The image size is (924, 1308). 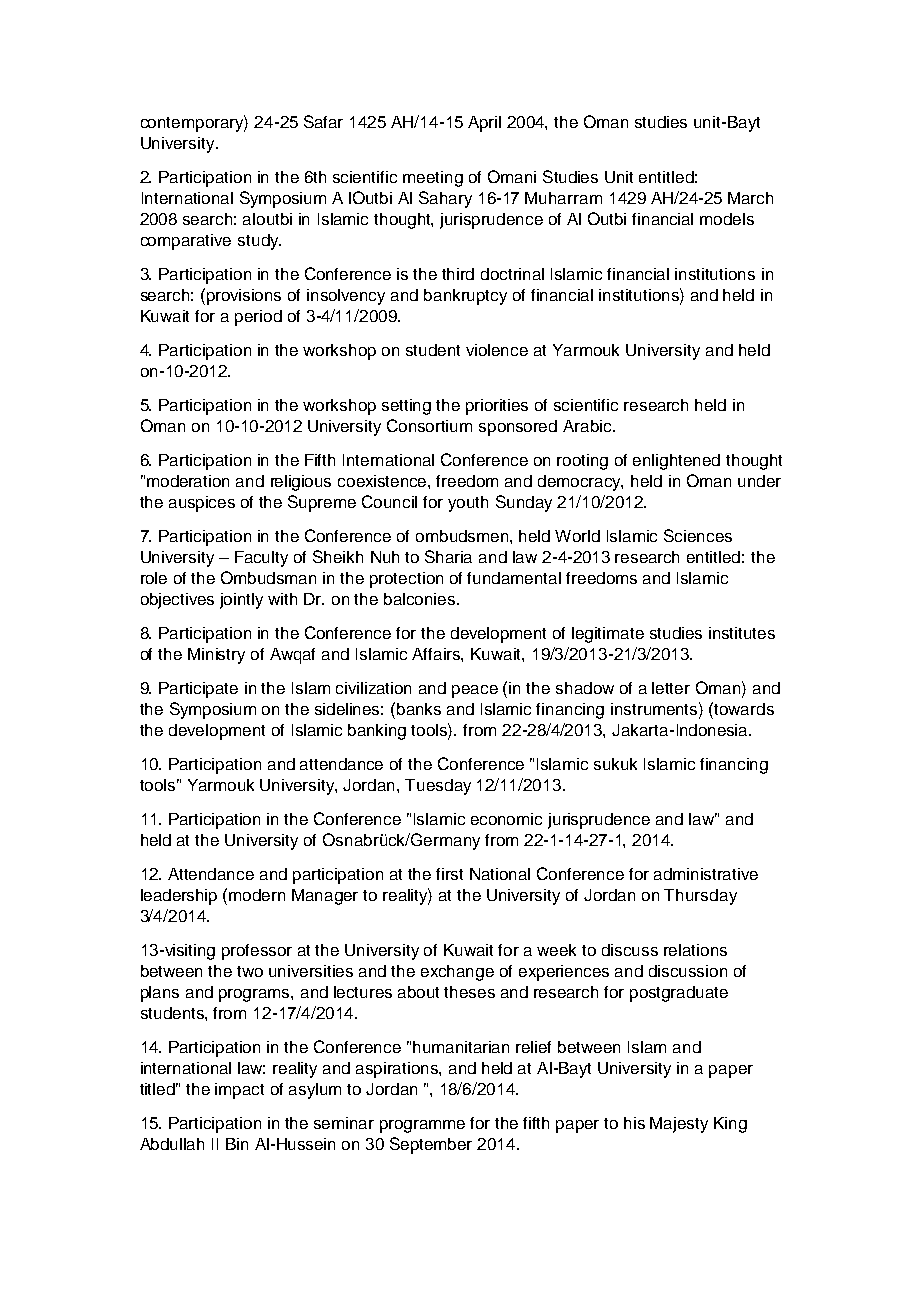 What do you see at coordinates (239, 1091) in the screenshot?
I see `impact` at bounding box center [239, 1091].
